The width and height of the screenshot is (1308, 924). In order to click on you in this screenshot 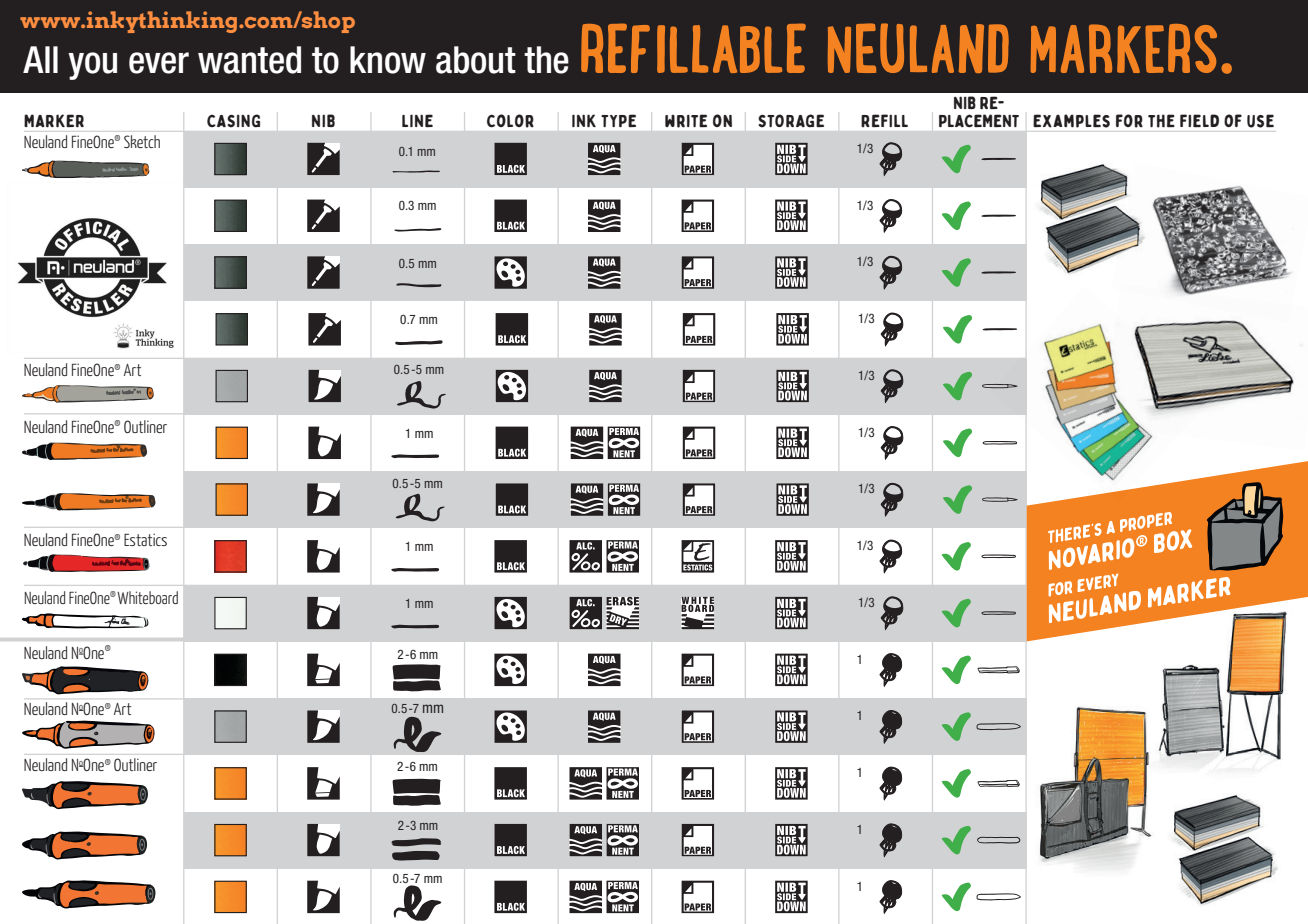, I will do `click(92, 66)`.
